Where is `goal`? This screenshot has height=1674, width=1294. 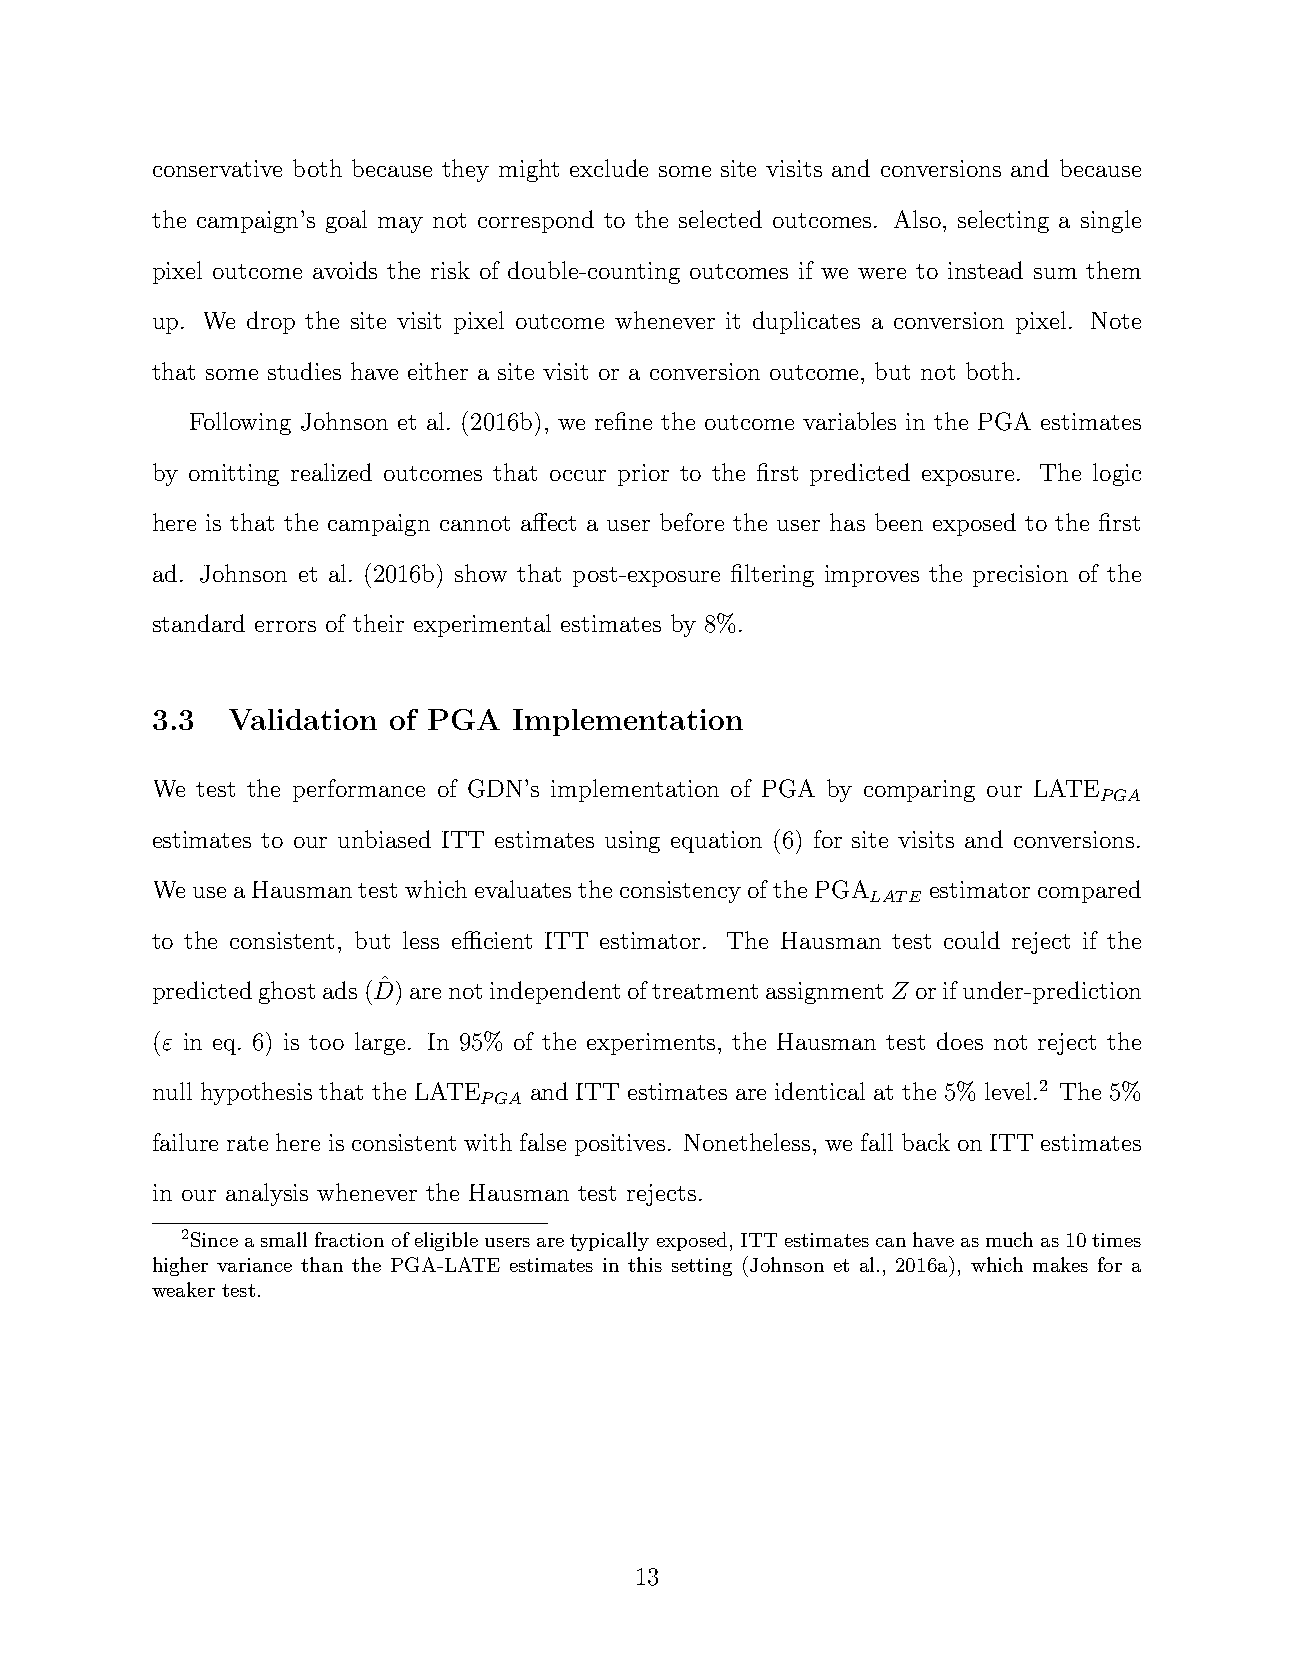
goal is located at coordinates (346, 221).
